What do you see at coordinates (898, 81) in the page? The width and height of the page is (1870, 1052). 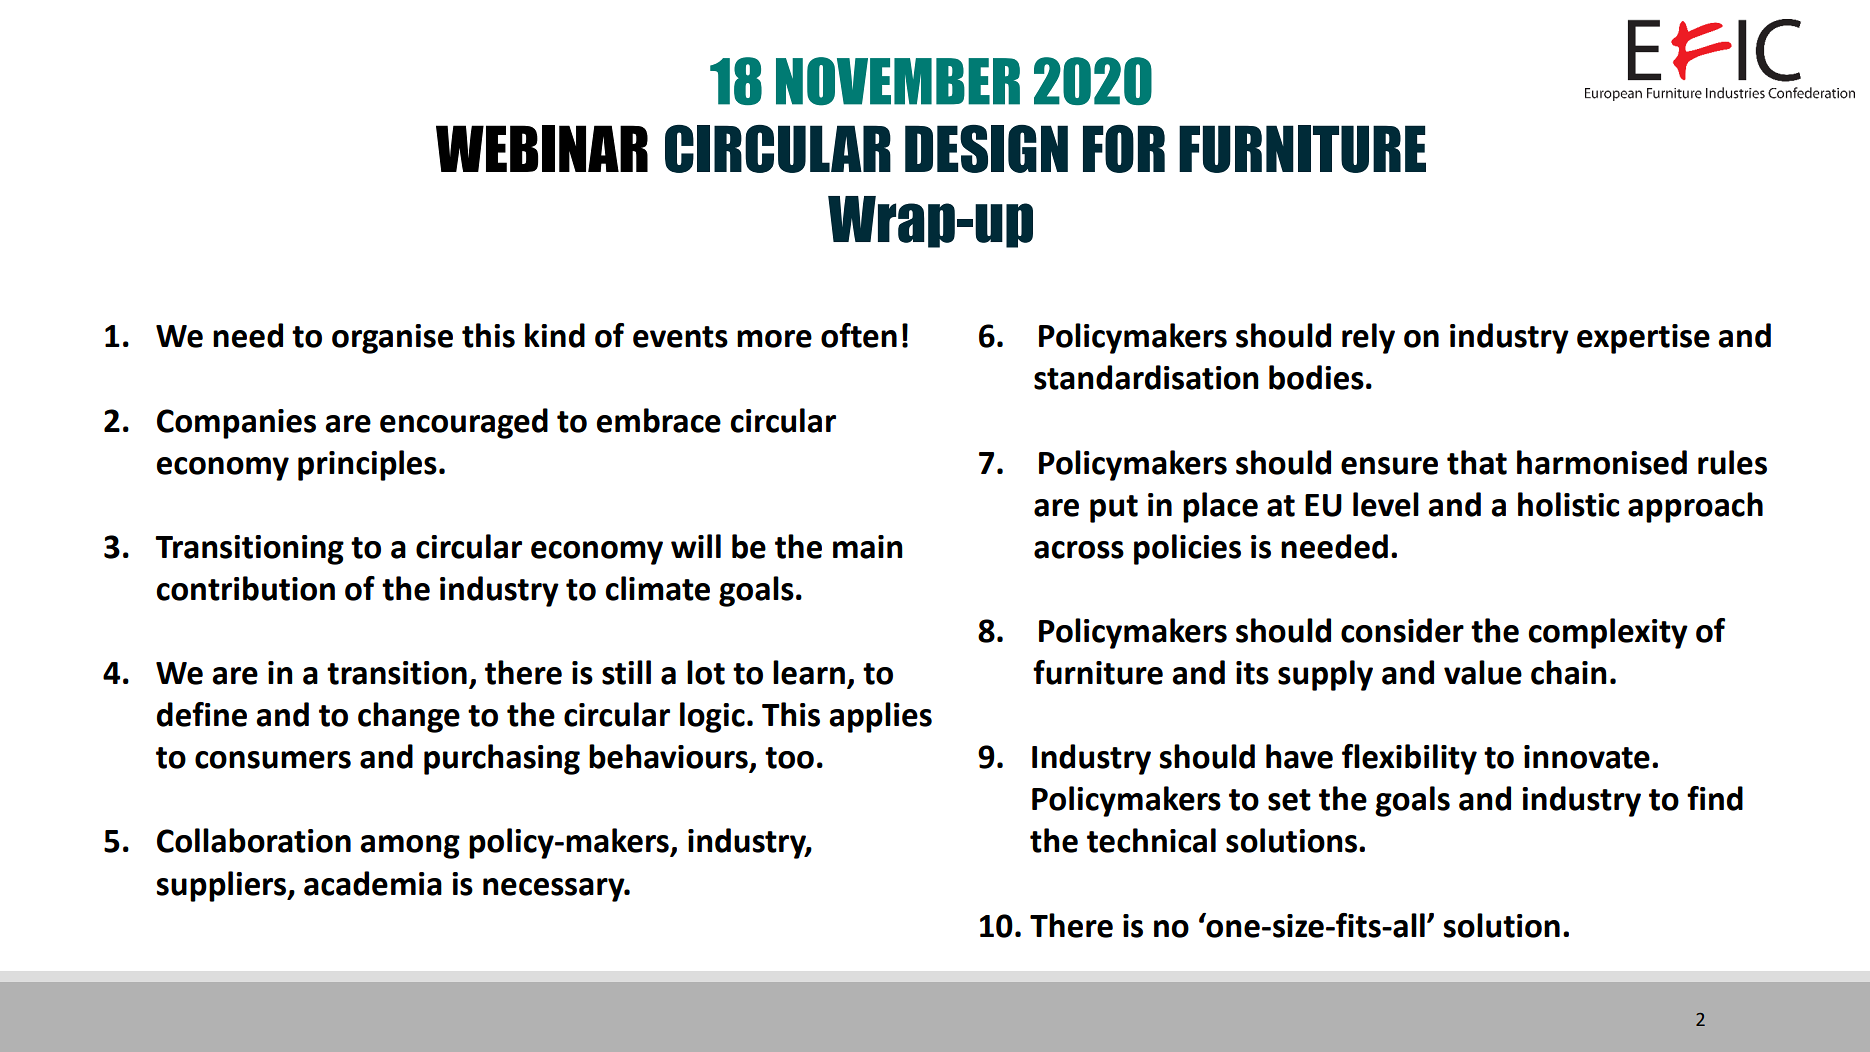 I see `NOVEMBER` at bounding box center [898, 81].
